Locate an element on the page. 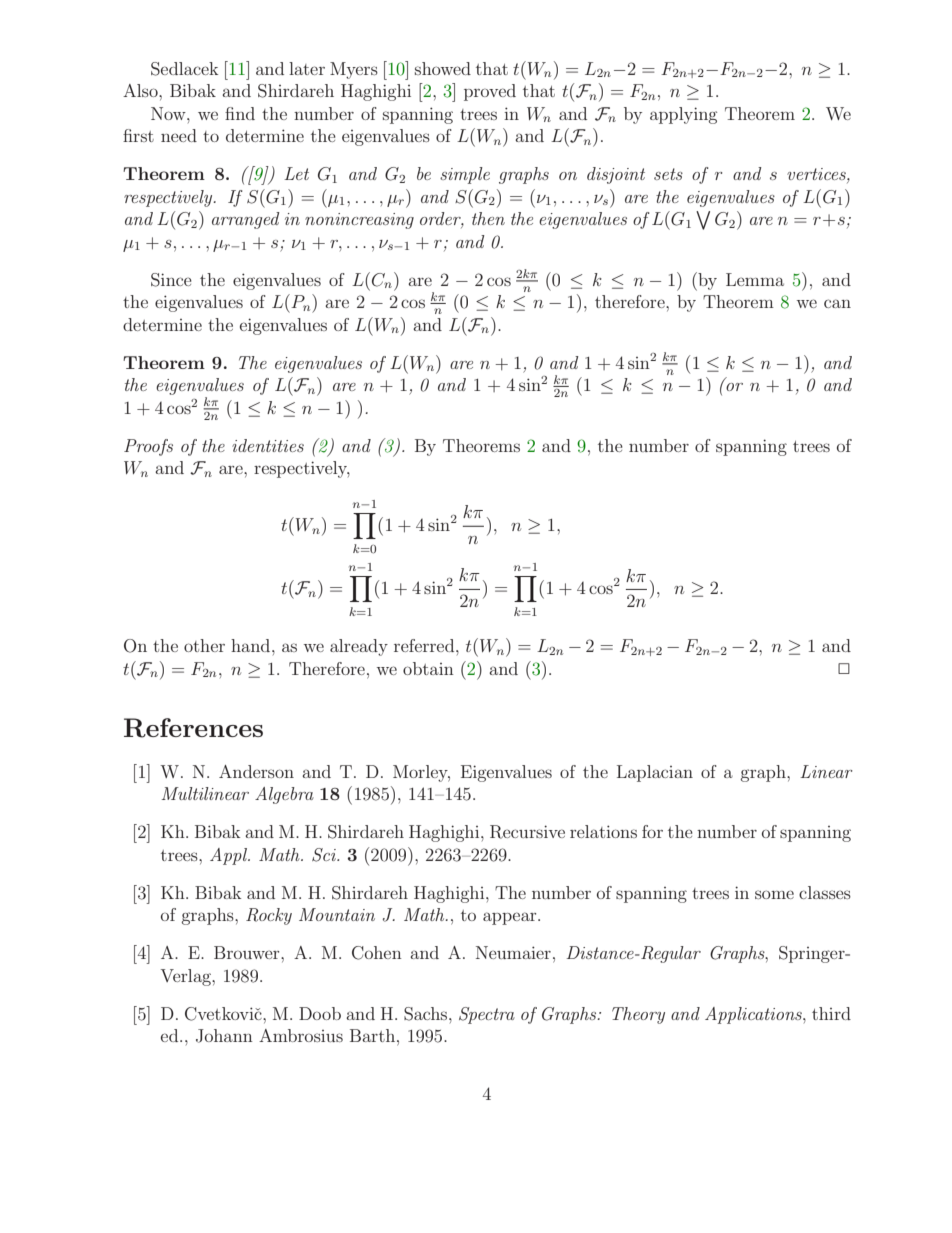 The image size is (952, 1233). proved is located at coordinates (490, 92).
